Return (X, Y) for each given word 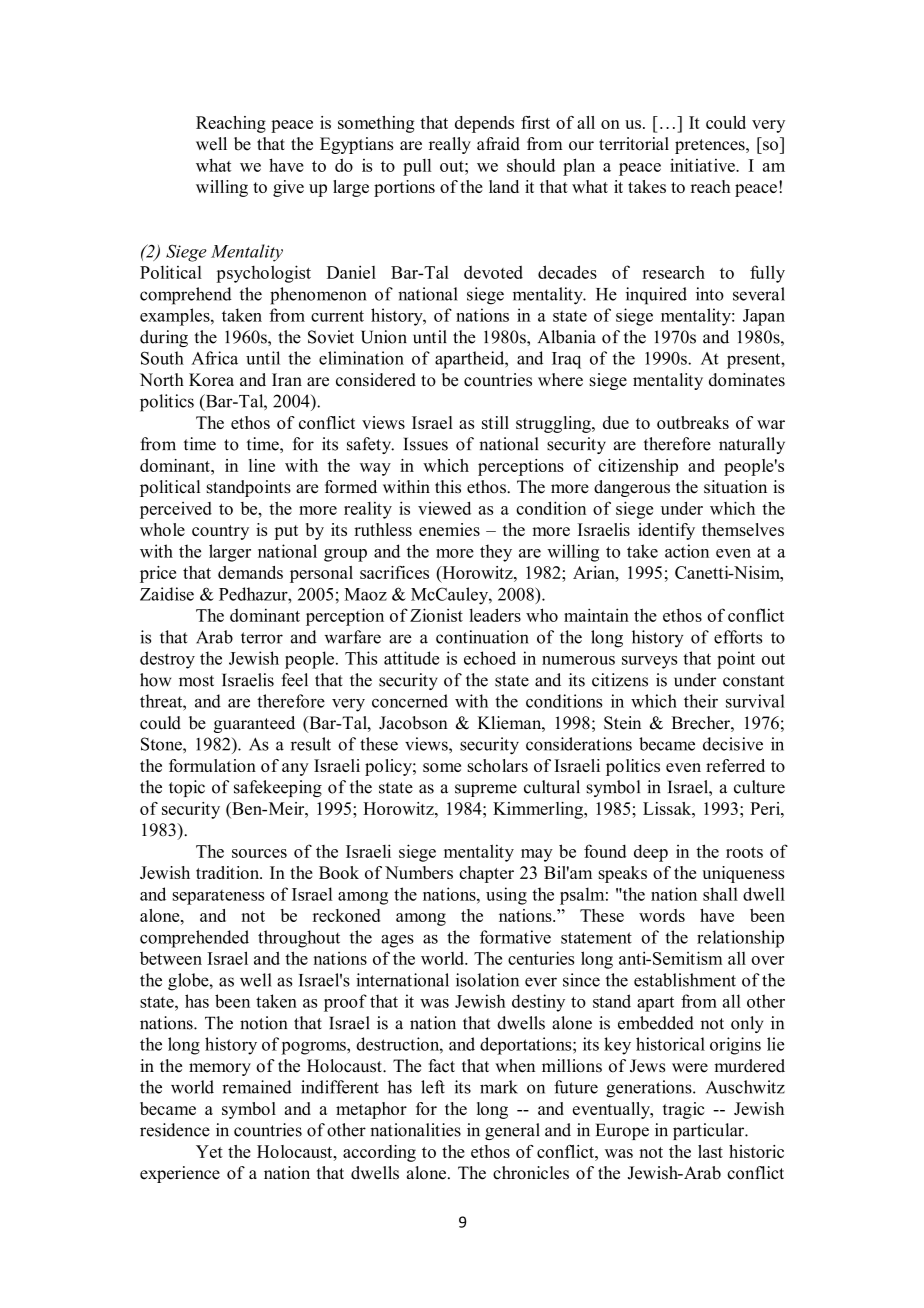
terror (262, 638)
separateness (218, 897)
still (495, 422)
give (288, 188)
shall (720, 894)
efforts (738, 637)
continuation (482, 637)
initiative (703, 165)
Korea (211, 380)
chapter (486, 874)
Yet (209, 1151)
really (450, 145)
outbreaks (693, 422)
